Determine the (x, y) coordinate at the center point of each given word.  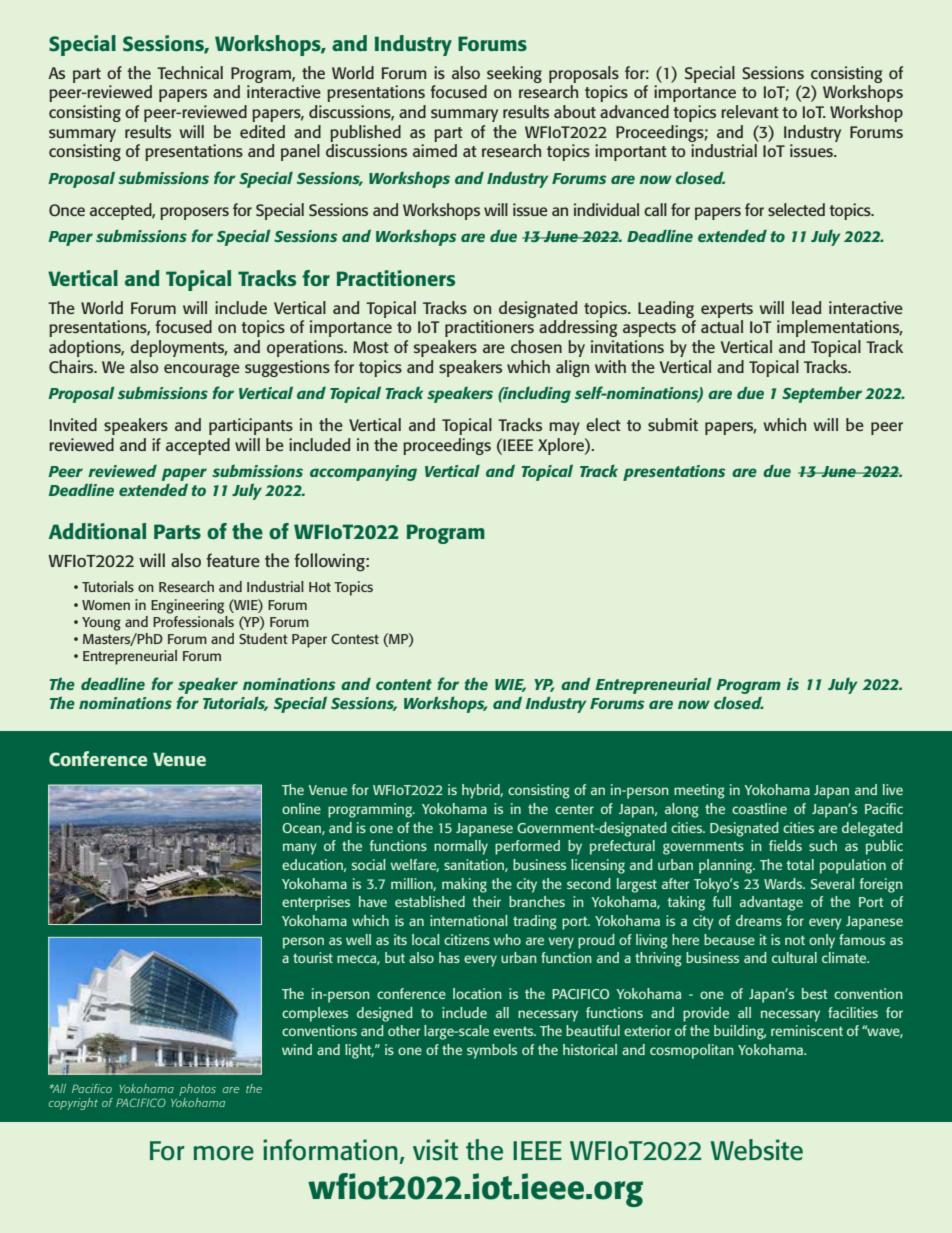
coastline (759, 808)
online (301, 808)
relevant (750, 111)
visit (435, 1150)
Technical (190, 72)
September (822, 394)
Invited (73, 424)
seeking (514, 74)
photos (197, 1090)
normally (461, 847)
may (564, 428)
